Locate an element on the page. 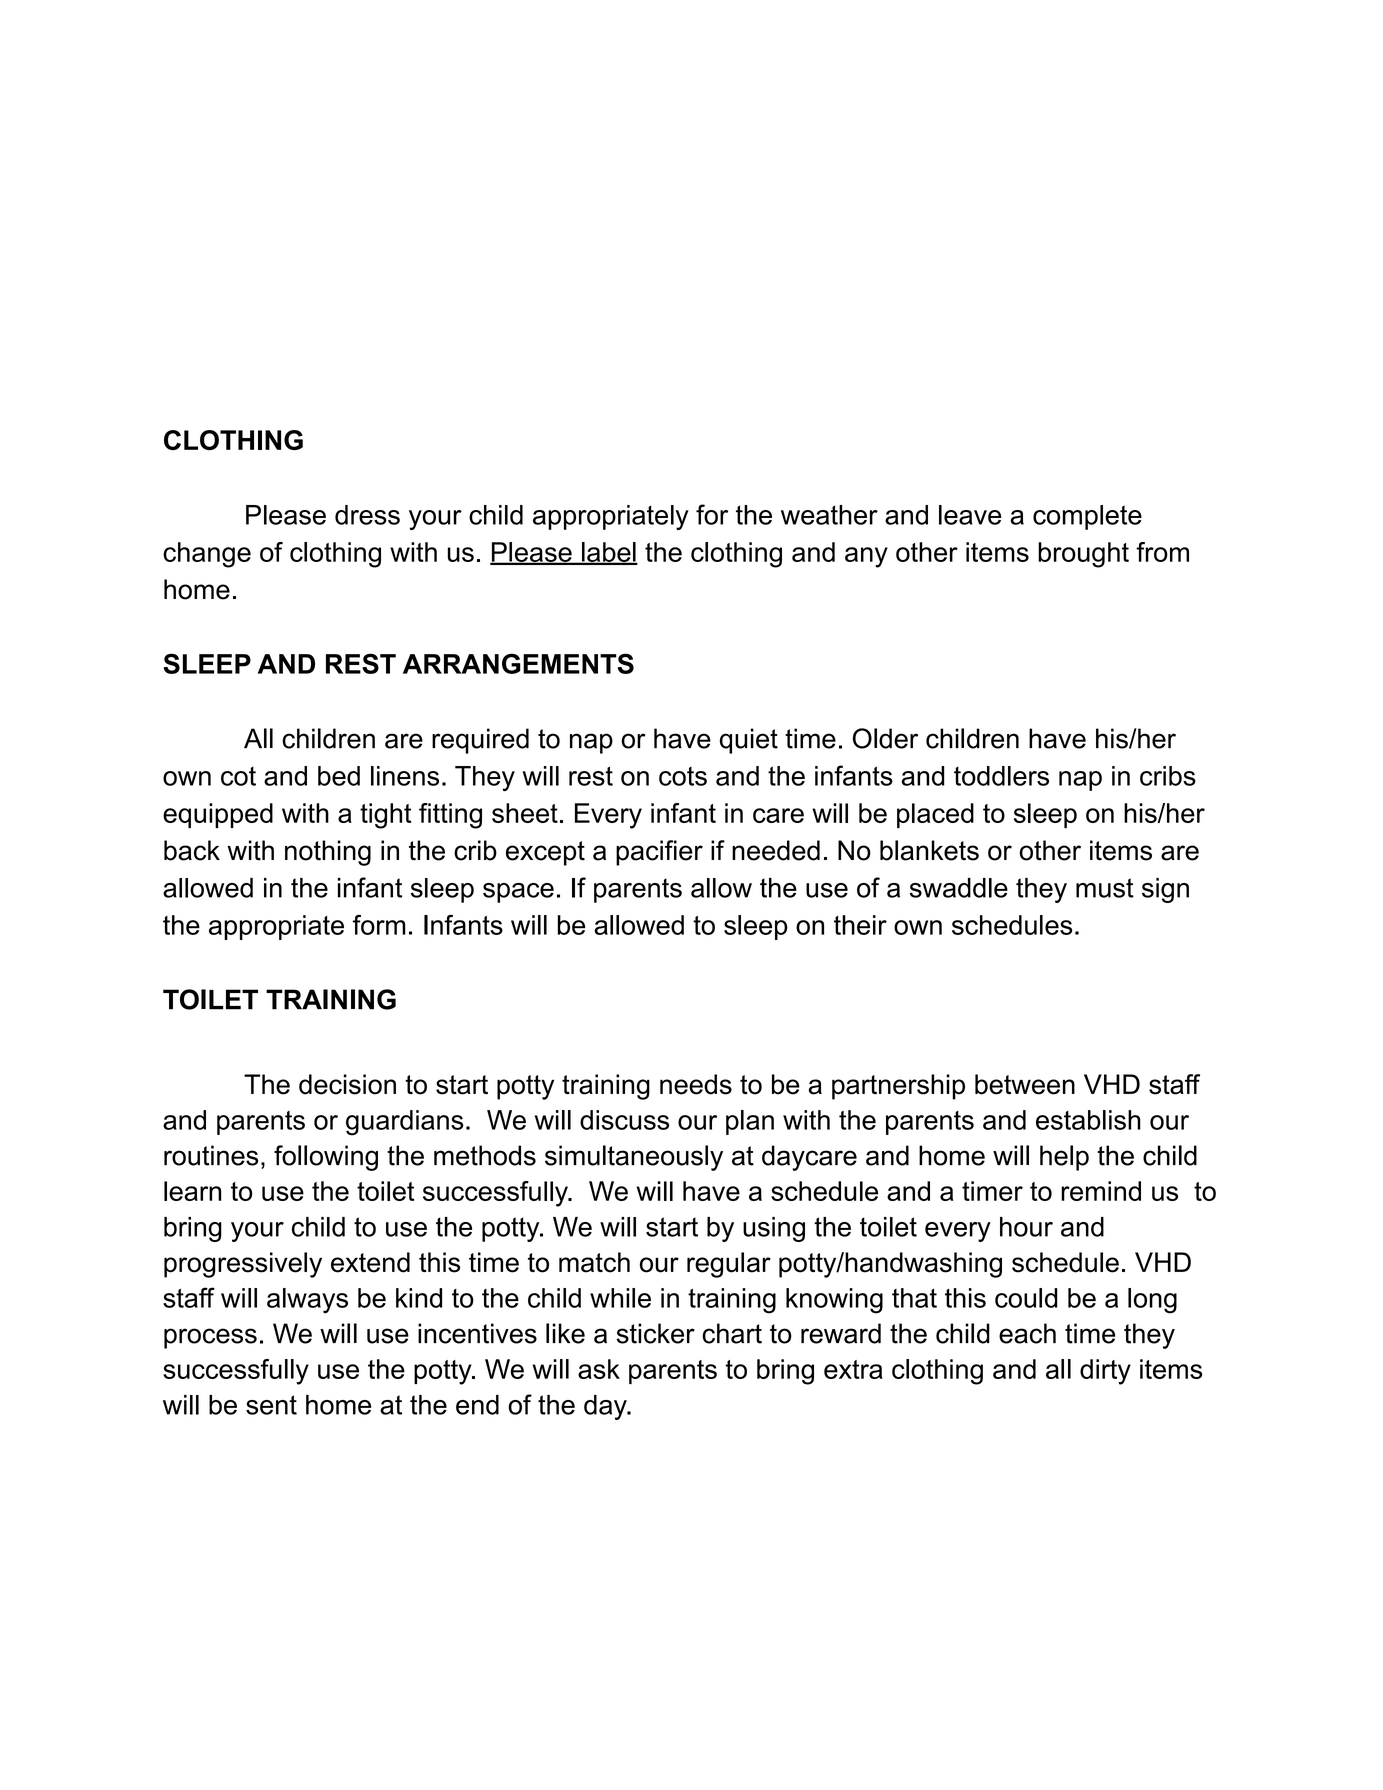 This image has width=1383, height=1790. their is located at coordinates (860, 925).
